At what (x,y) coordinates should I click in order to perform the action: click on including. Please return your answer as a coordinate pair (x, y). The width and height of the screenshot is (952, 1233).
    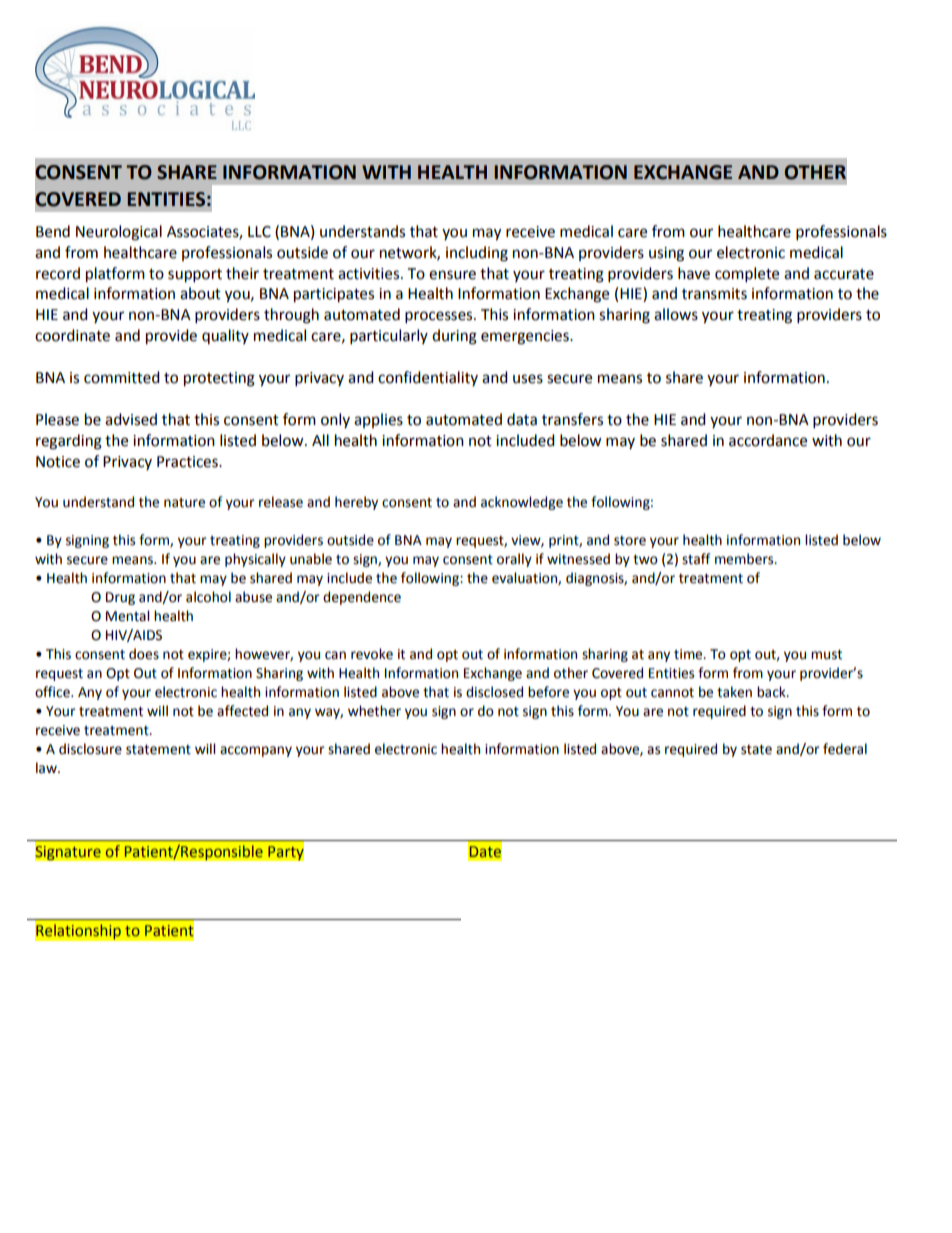
    Looking at the image, I should click on (477, 254).
